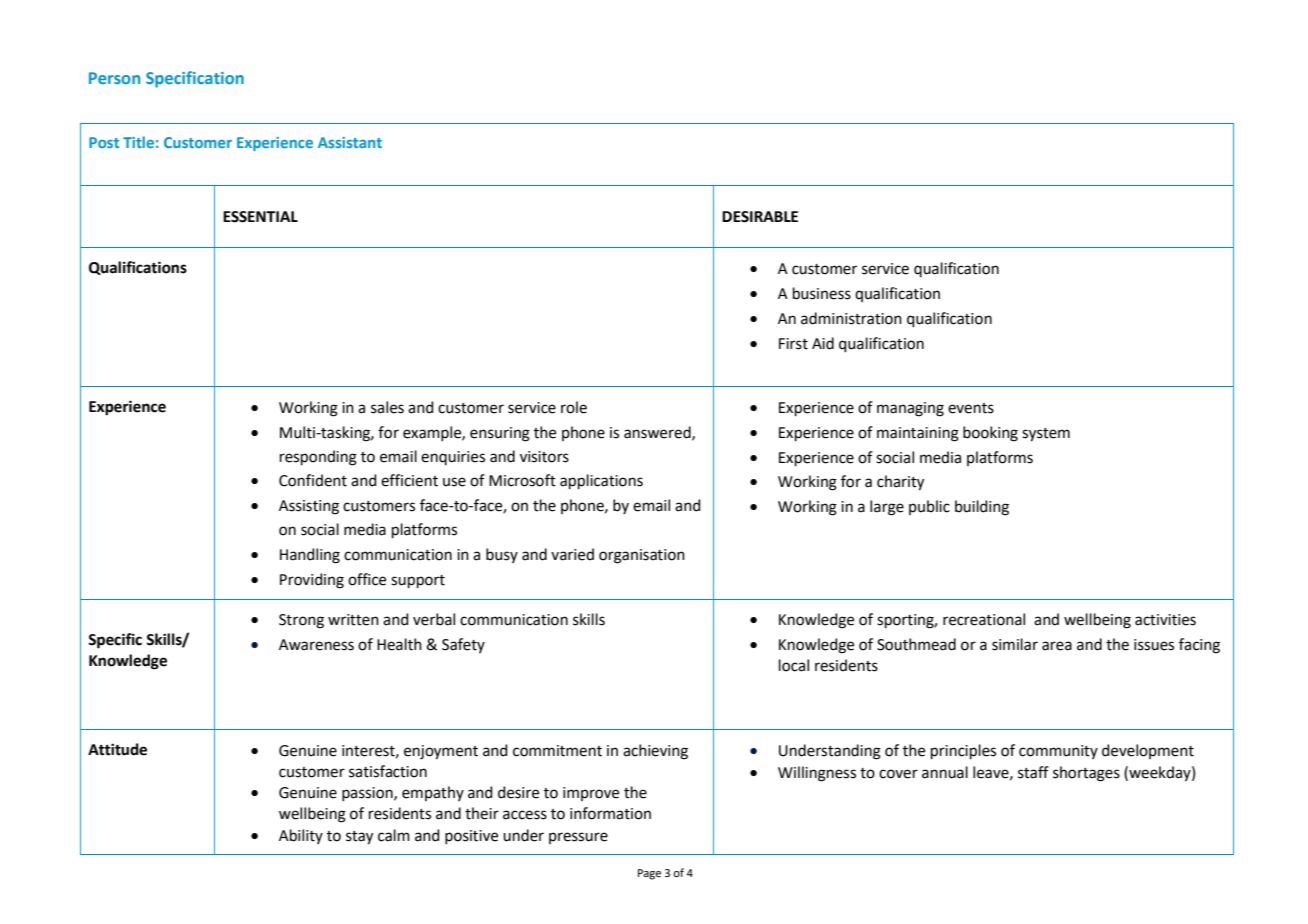 Image resolution: width=1308 pixels, height=924 pixels. Describe the element at coordinates (793, 344) in the document. I see `First` at that location.
